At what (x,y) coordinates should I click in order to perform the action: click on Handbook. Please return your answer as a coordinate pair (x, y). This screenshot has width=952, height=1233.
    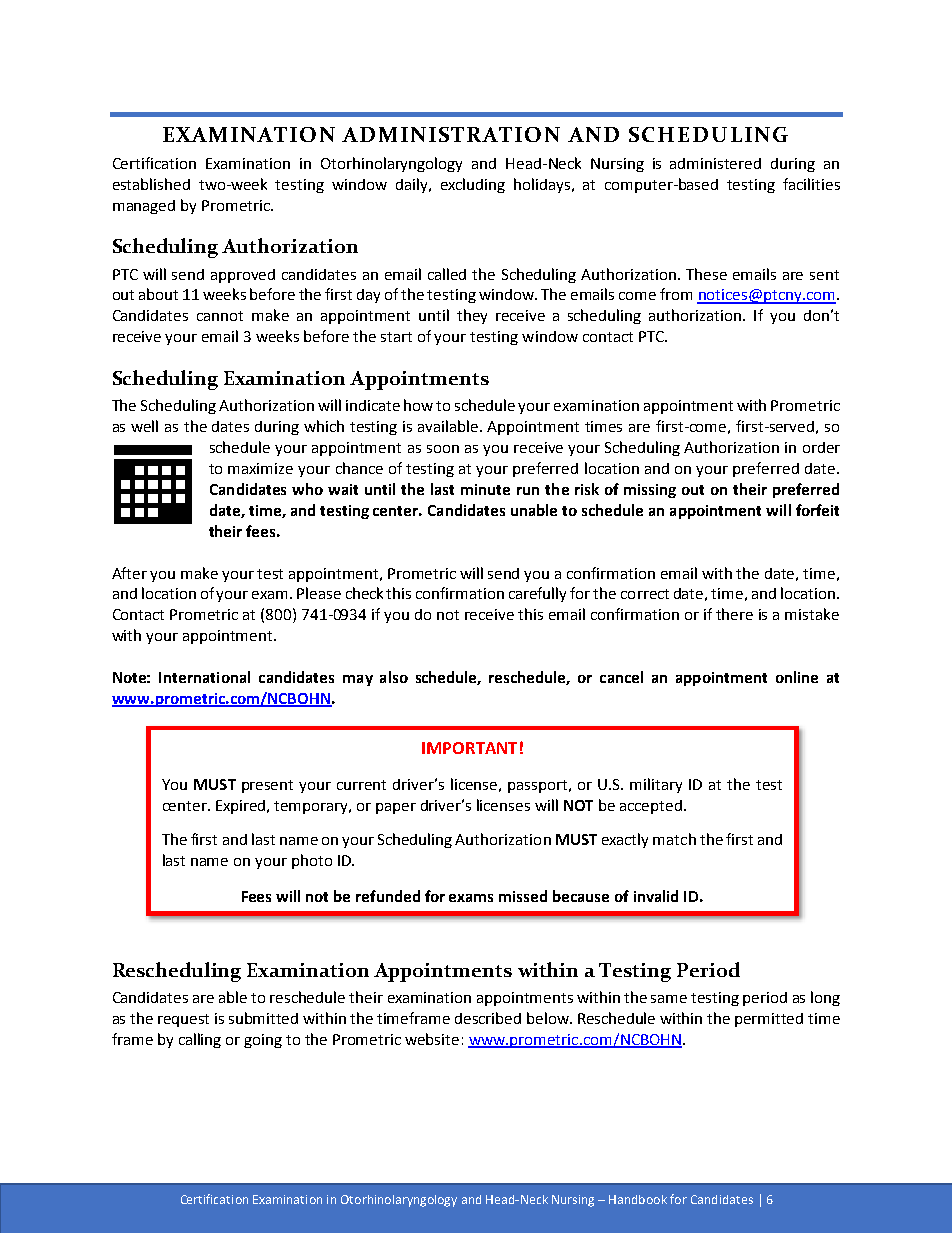
    Looking at the image, I should click on (638, 1199).
